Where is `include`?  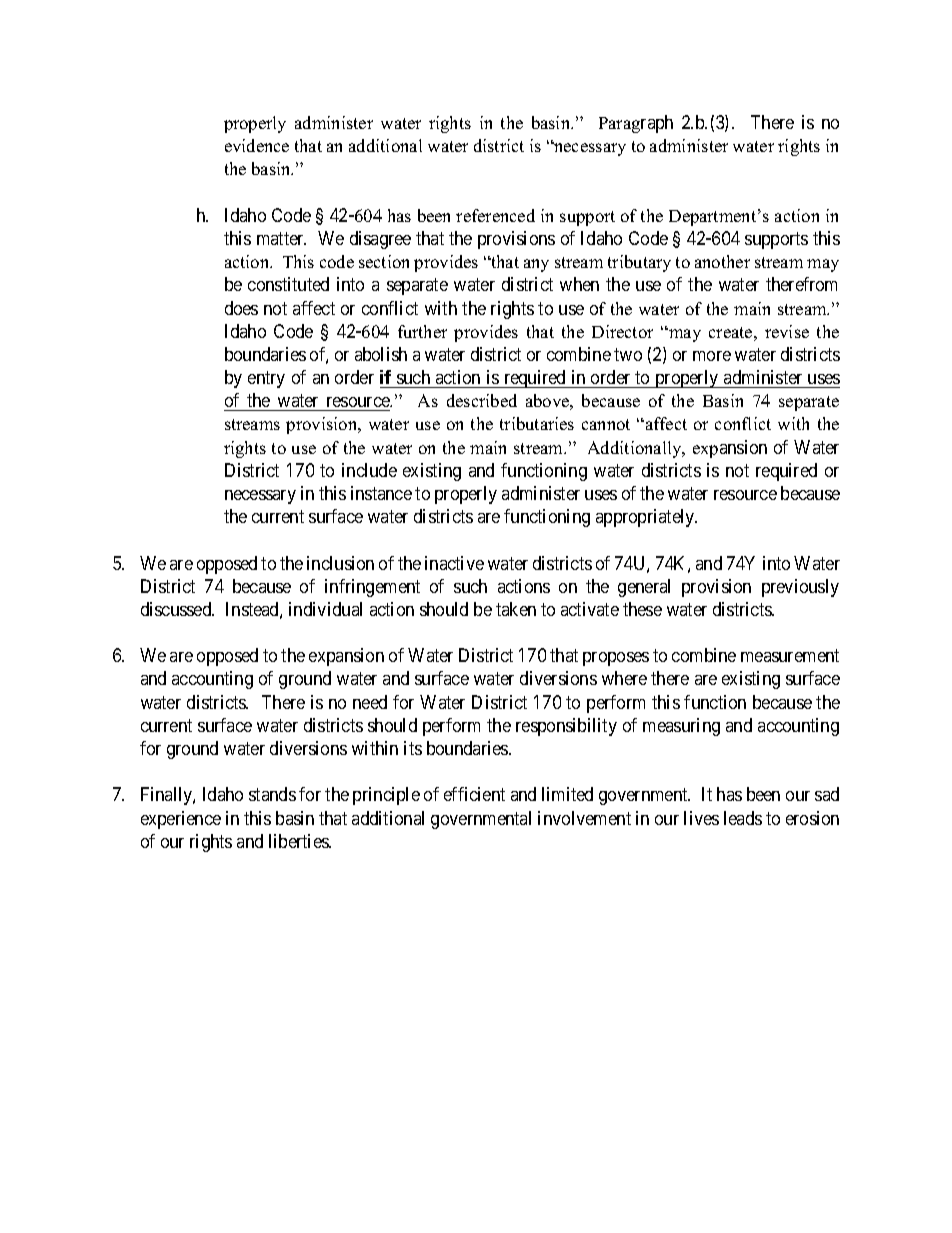 include is located at coordinates (369, 470).
